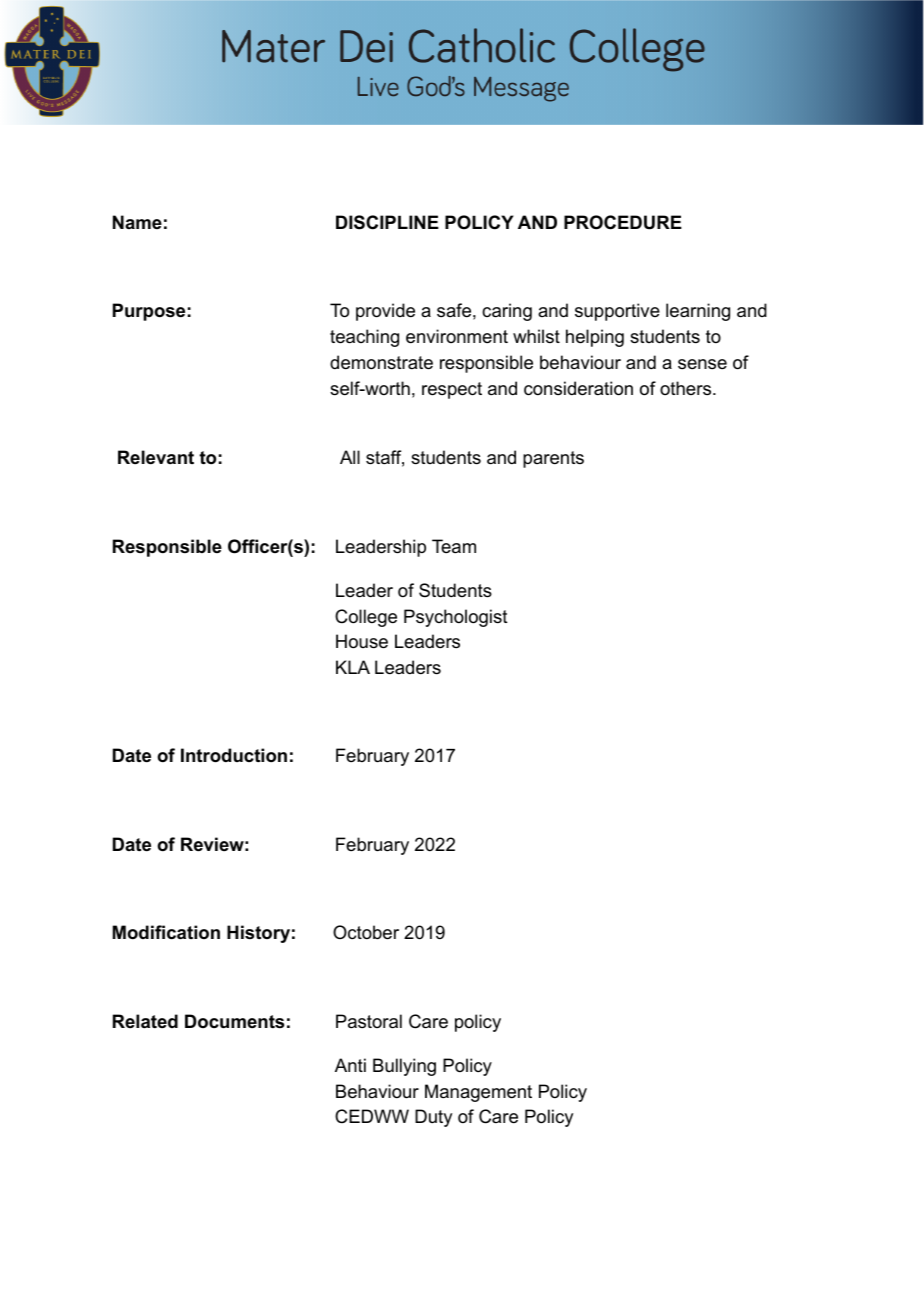 The image size is (924, 1307). I want to click on October, so click(366, 932).
